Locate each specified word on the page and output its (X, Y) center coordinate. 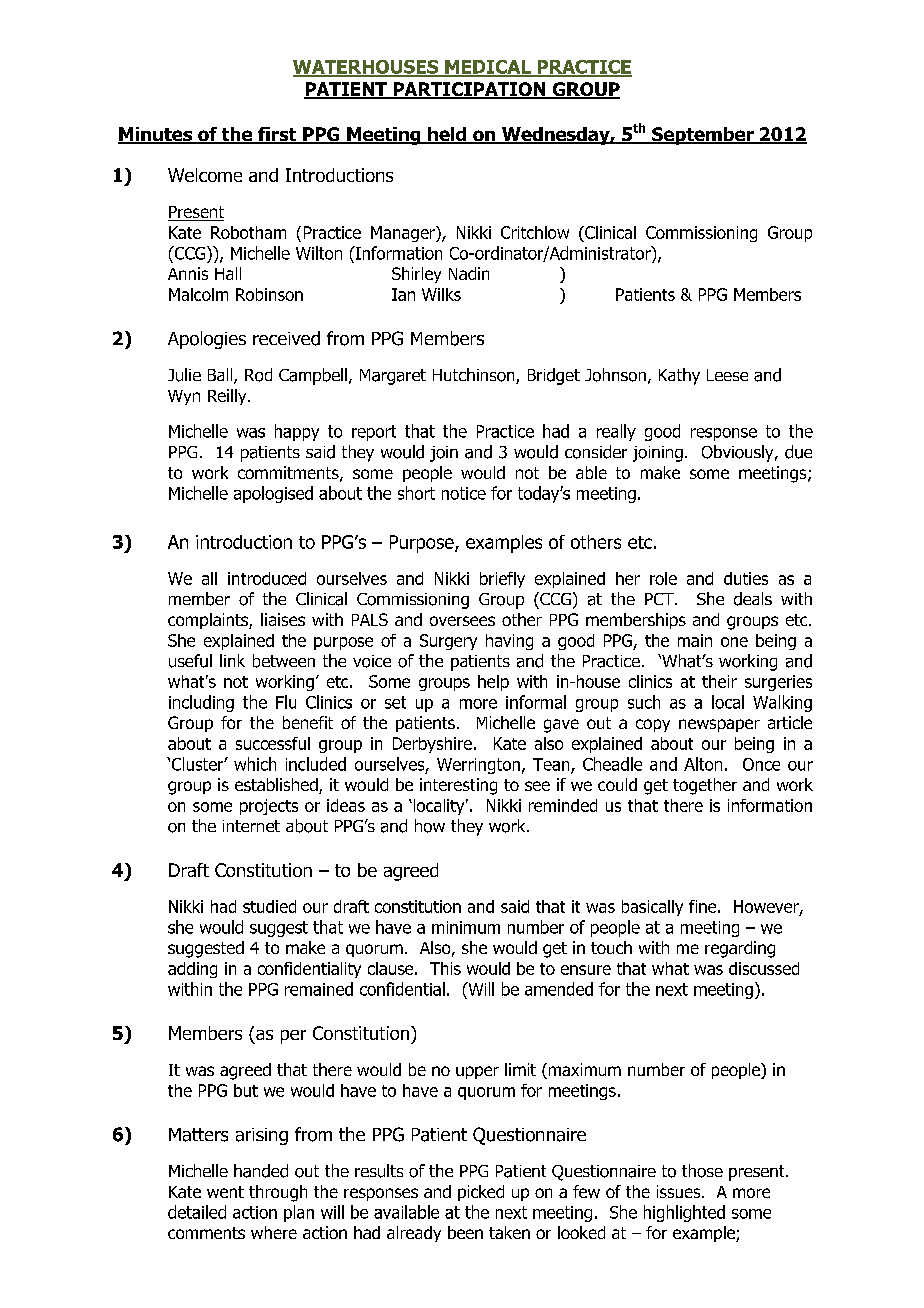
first (277, 135)
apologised (273, 494)
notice (464, 493)
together (705, 786)
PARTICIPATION (469, 90)
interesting (458, 786)
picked (481, 1193)
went (225, 1192)
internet (251, 826)
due (798, 452)
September (703, 136)
